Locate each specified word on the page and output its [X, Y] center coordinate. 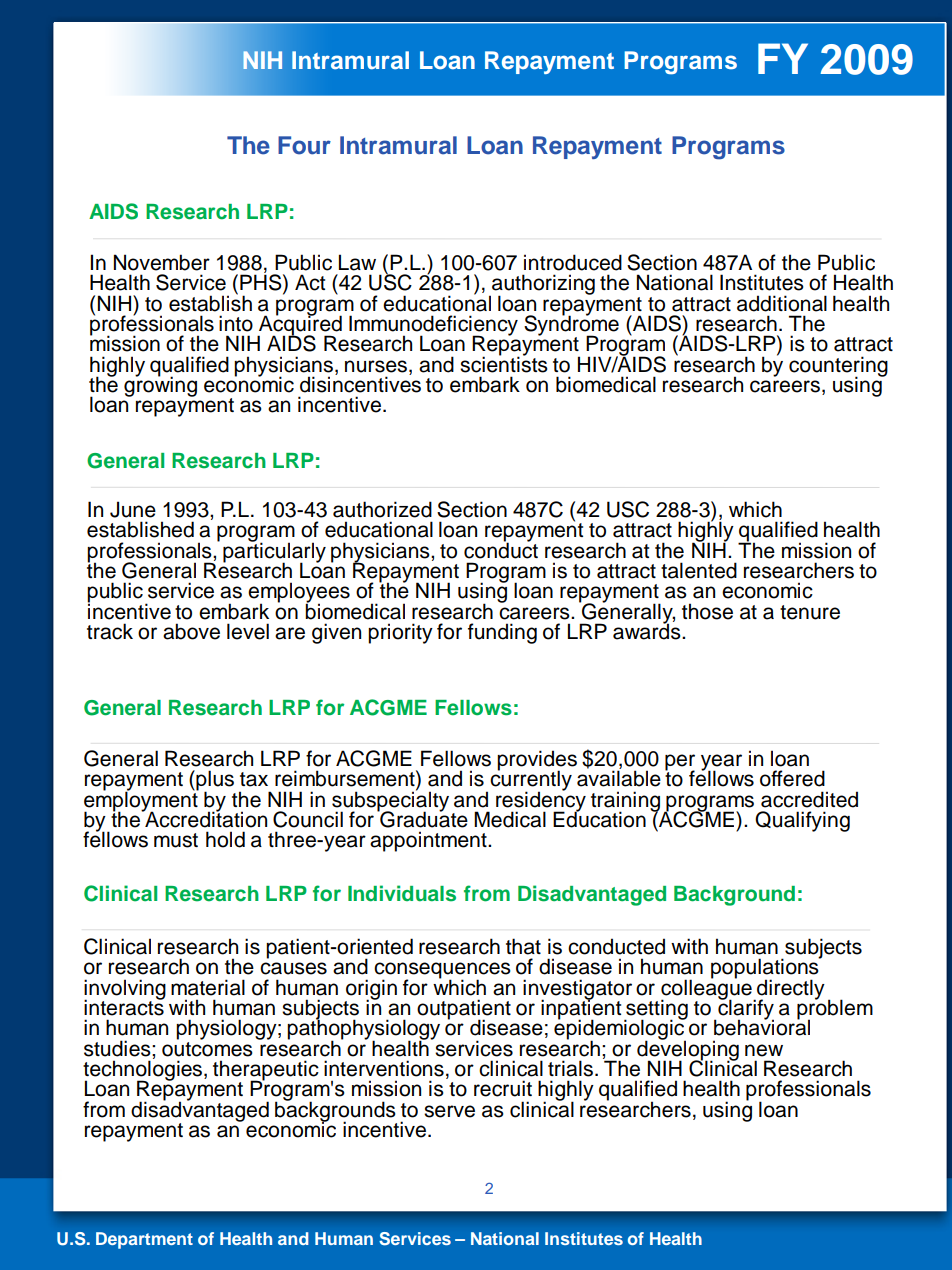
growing [160, 385]
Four [304, 145]
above [191, 631]
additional [782, 303]
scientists [504, 363]
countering [838, 367]
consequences [442, 971]
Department [144, 1240]
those [707, 611]
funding [502, 633]
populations [766, 969]
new [764, 1050]
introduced [573, 262]
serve [449, 1111]
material [208, 987]
